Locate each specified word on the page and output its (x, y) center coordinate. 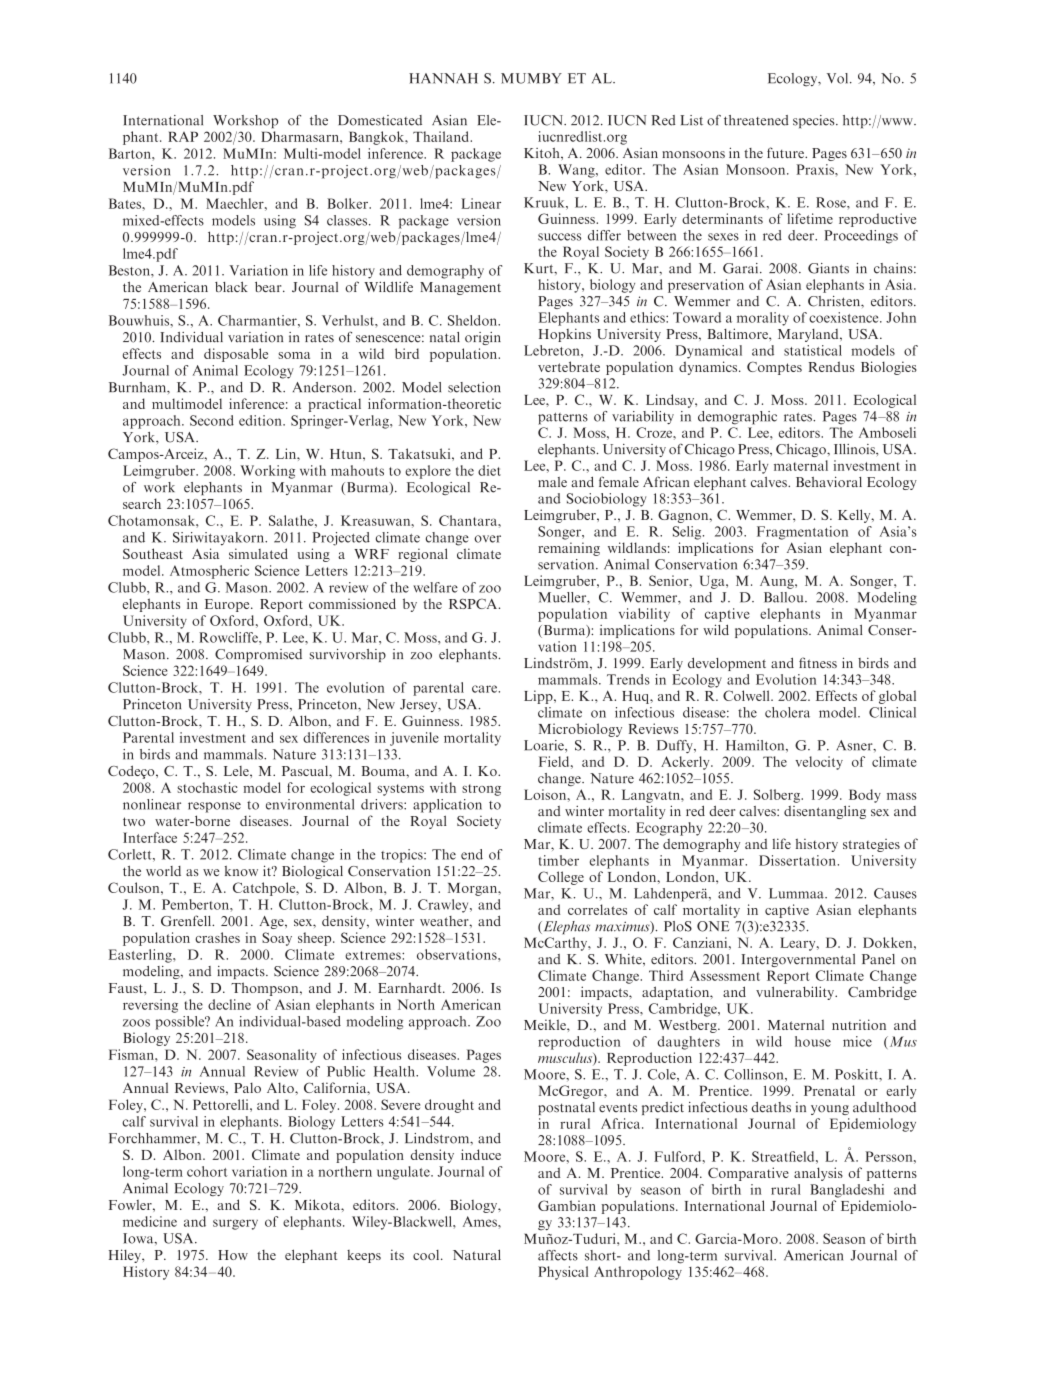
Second (212, 420)
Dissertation (797, 860)
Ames (481, 1221)
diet (489, 470)
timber (558, 860)
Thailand (442, 136)
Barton (131, 153)
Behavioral (829, 481)
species (815, 121)
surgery (235, 1224)
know (241, 871)
